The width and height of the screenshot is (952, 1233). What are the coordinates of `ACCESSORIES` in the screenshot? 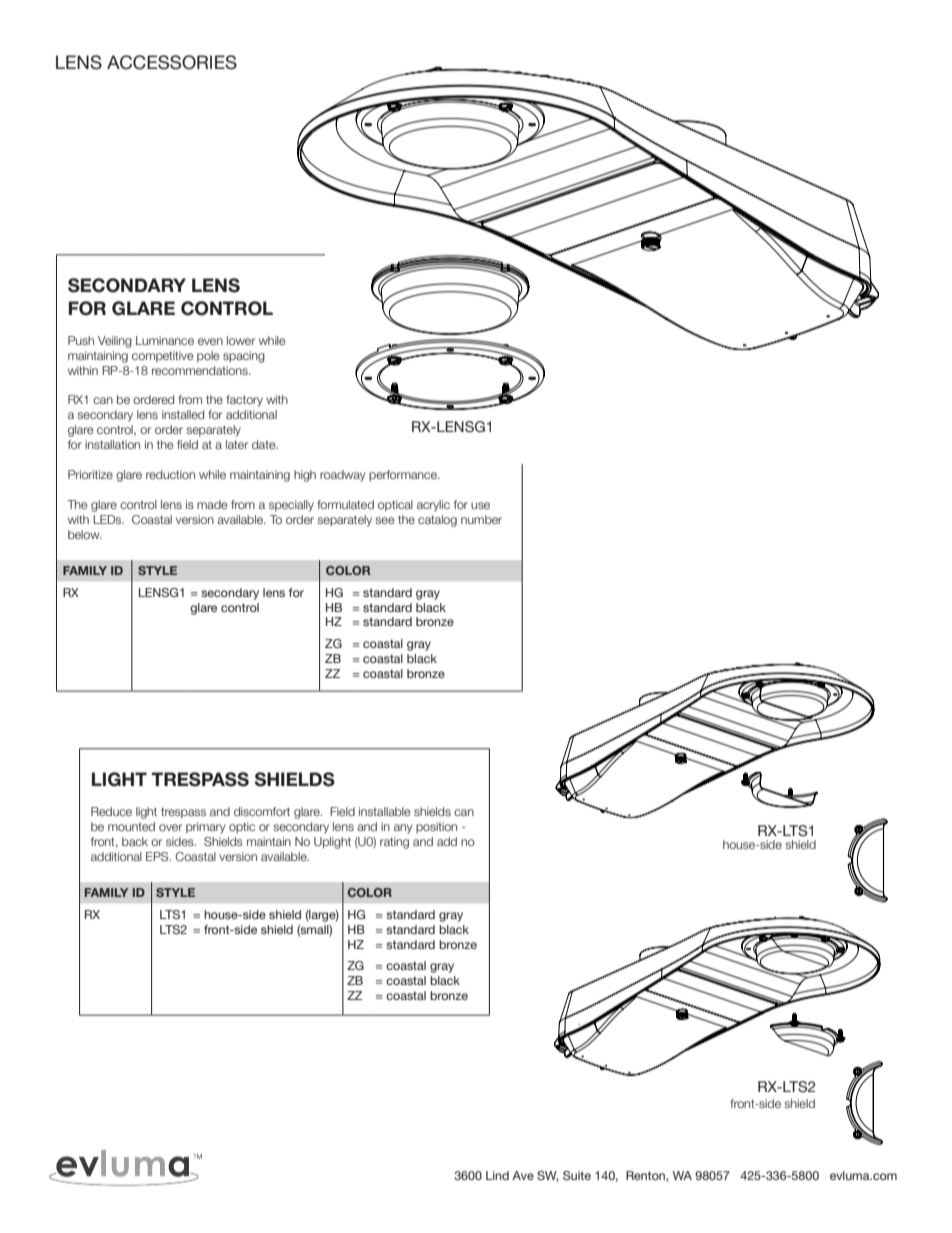 It's located at (172, 62).
